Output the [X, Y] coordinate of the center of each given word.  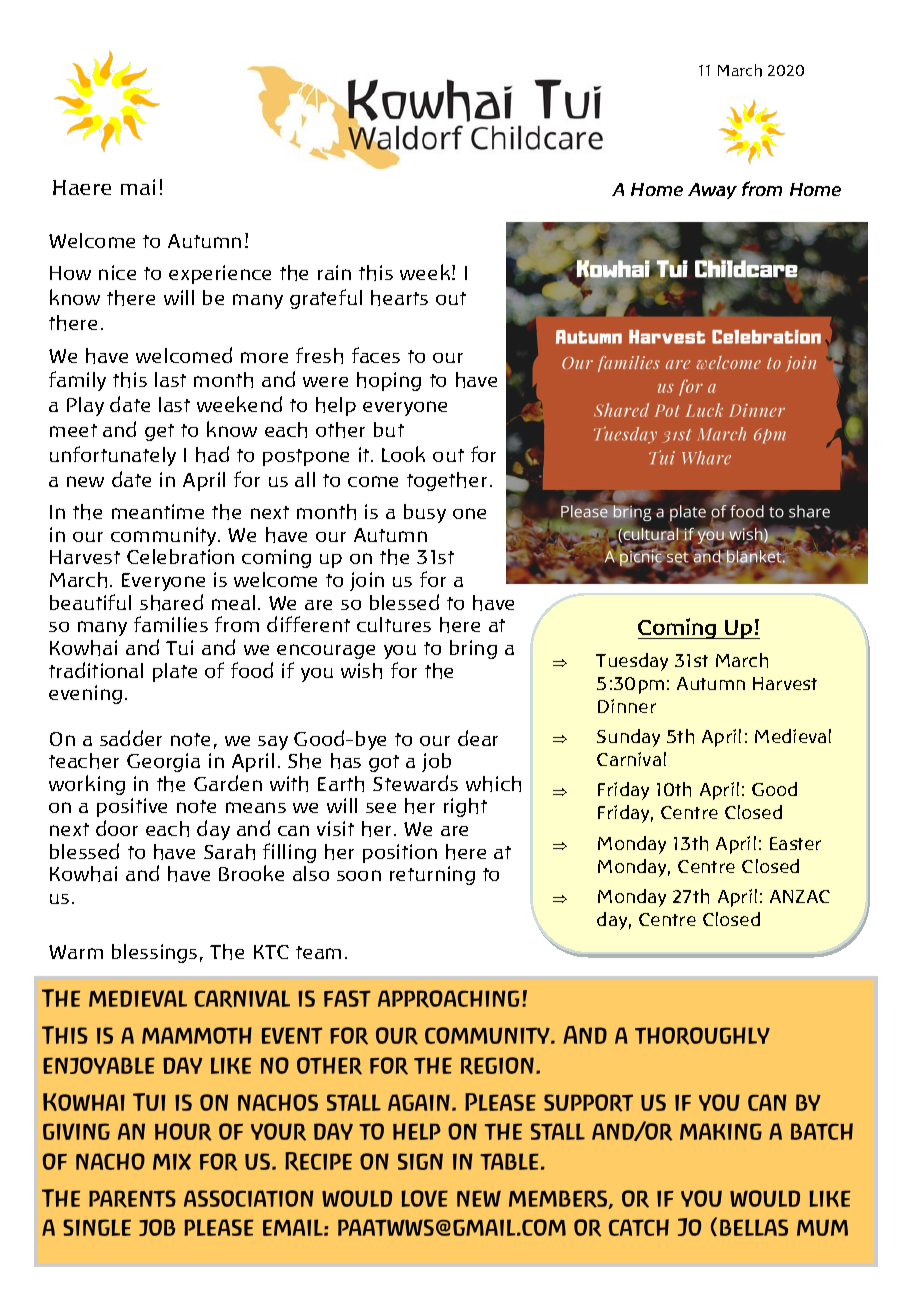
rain [334, 272]
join [367, 581]
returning [432, 875]
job [436, 762]
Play [85, 406]
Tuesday [632, 662]
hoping [389, 381]
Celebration [180, 556]
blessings [154, 953]
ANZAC [800, 896]
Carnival [631, 759]
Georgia [163, 762]
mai [138, 187]
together [447, 481]
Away [712, 191]
